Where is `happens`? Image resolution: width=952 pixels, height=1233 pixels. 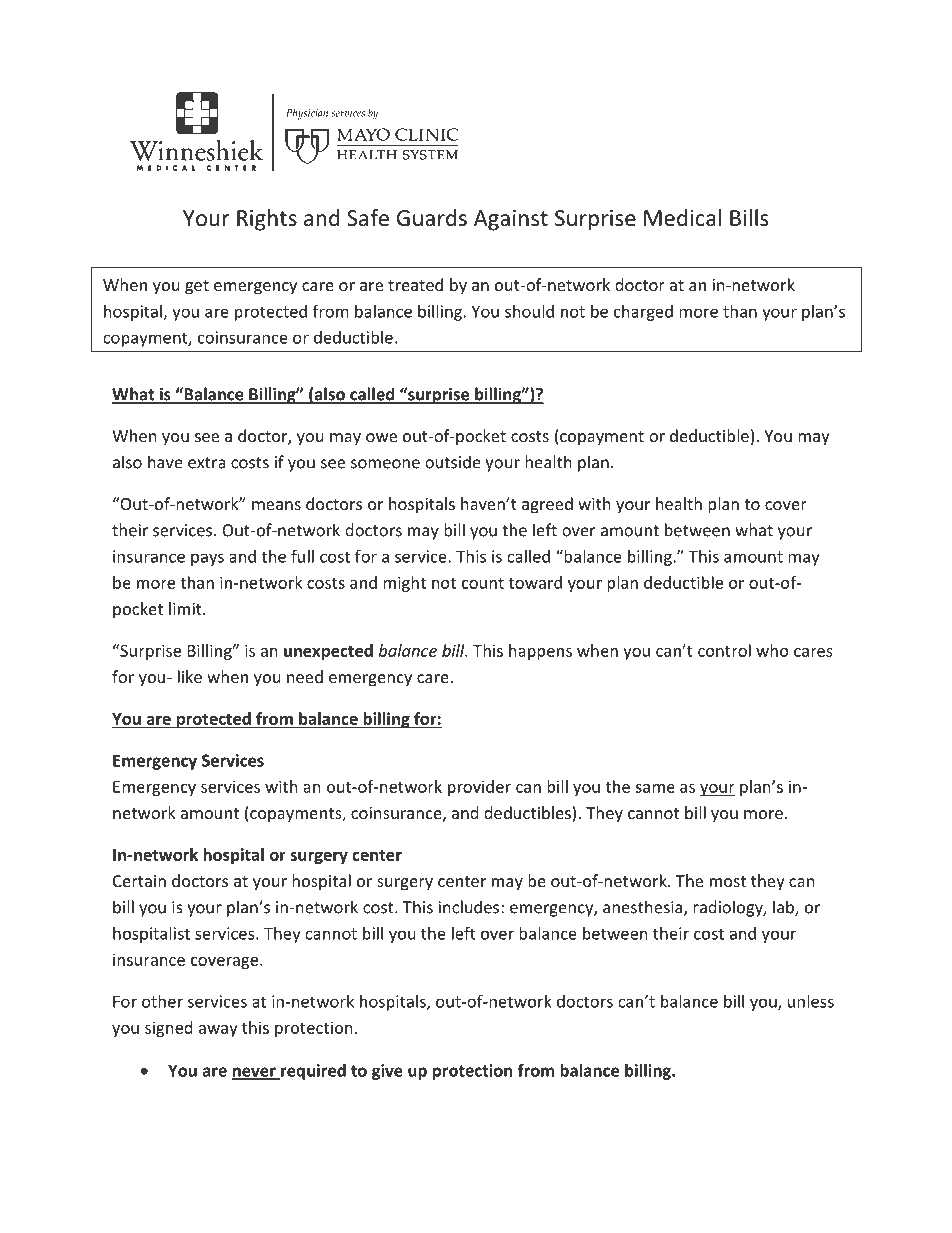
happens is located at coordinates (540, 652).
